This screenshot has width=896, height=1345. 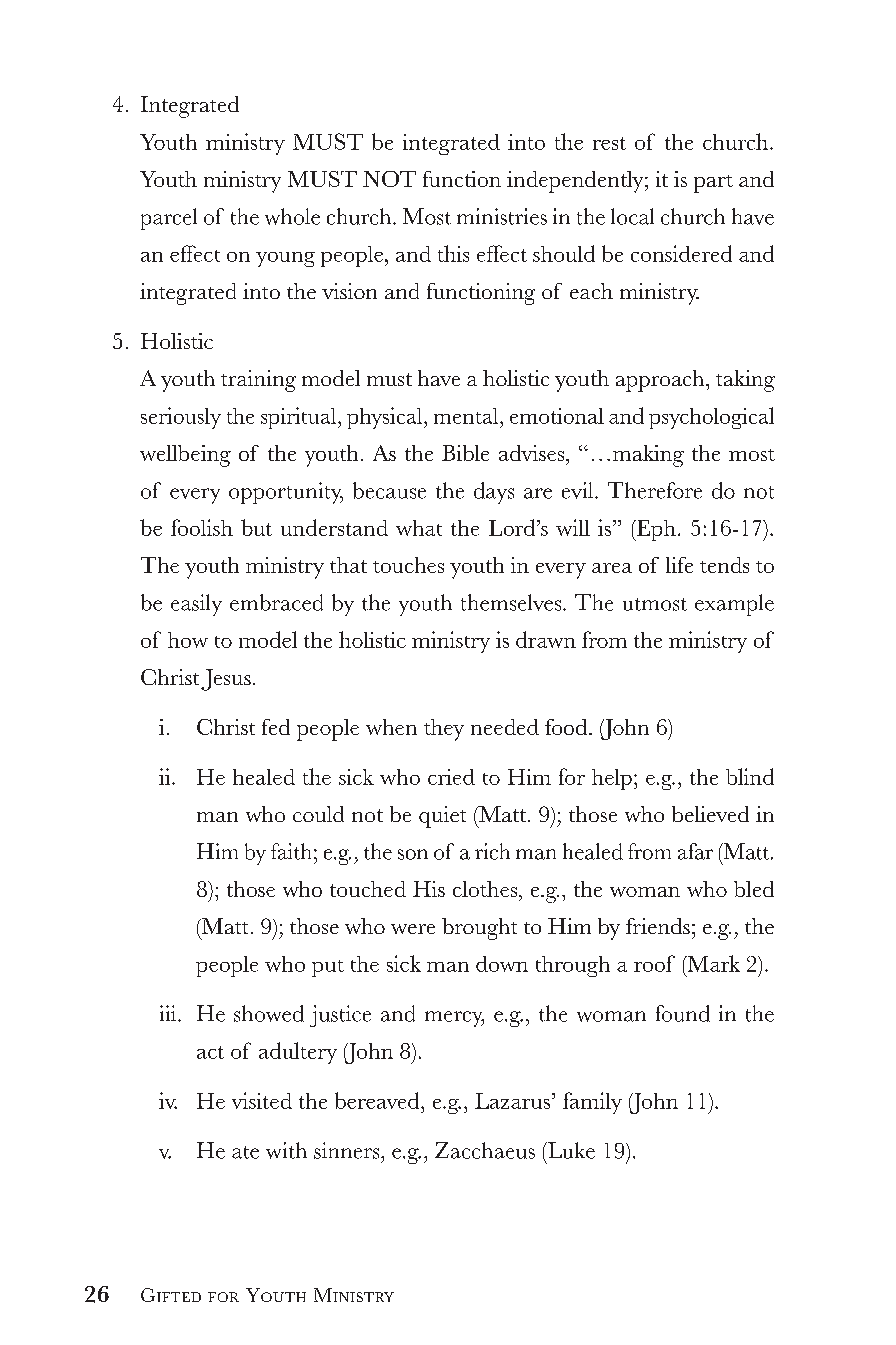 What do you see at coordinates (734, 605) in the screenshot?
I see `example` at bounding box center [734, 605].
